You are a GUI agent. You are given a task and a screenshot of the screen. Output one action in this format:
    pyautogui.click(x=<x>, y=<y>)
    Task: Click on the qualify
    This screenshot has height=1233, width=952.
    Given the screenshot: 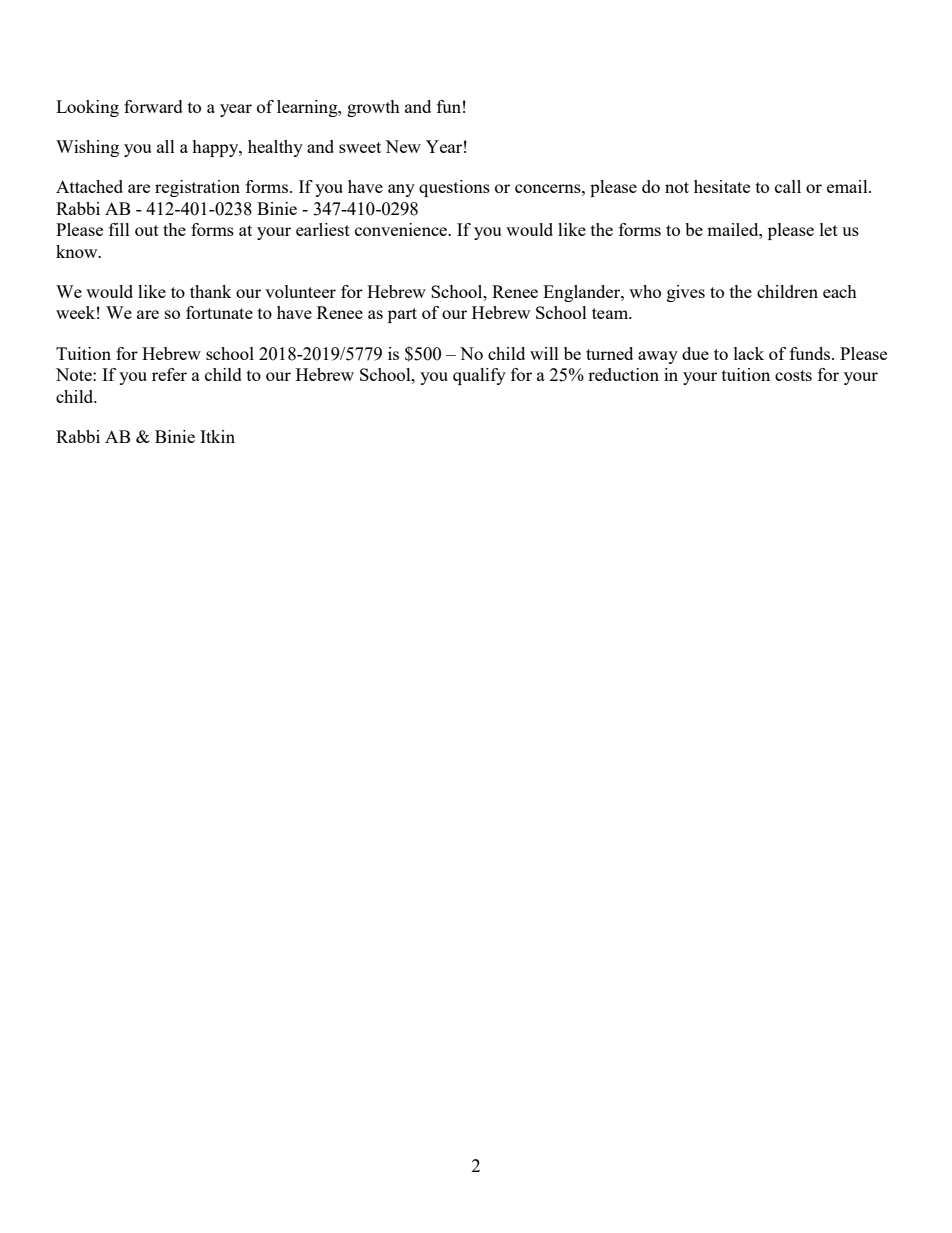 What is the action you would take?
    pyautogui.click(x=479, y=376)
